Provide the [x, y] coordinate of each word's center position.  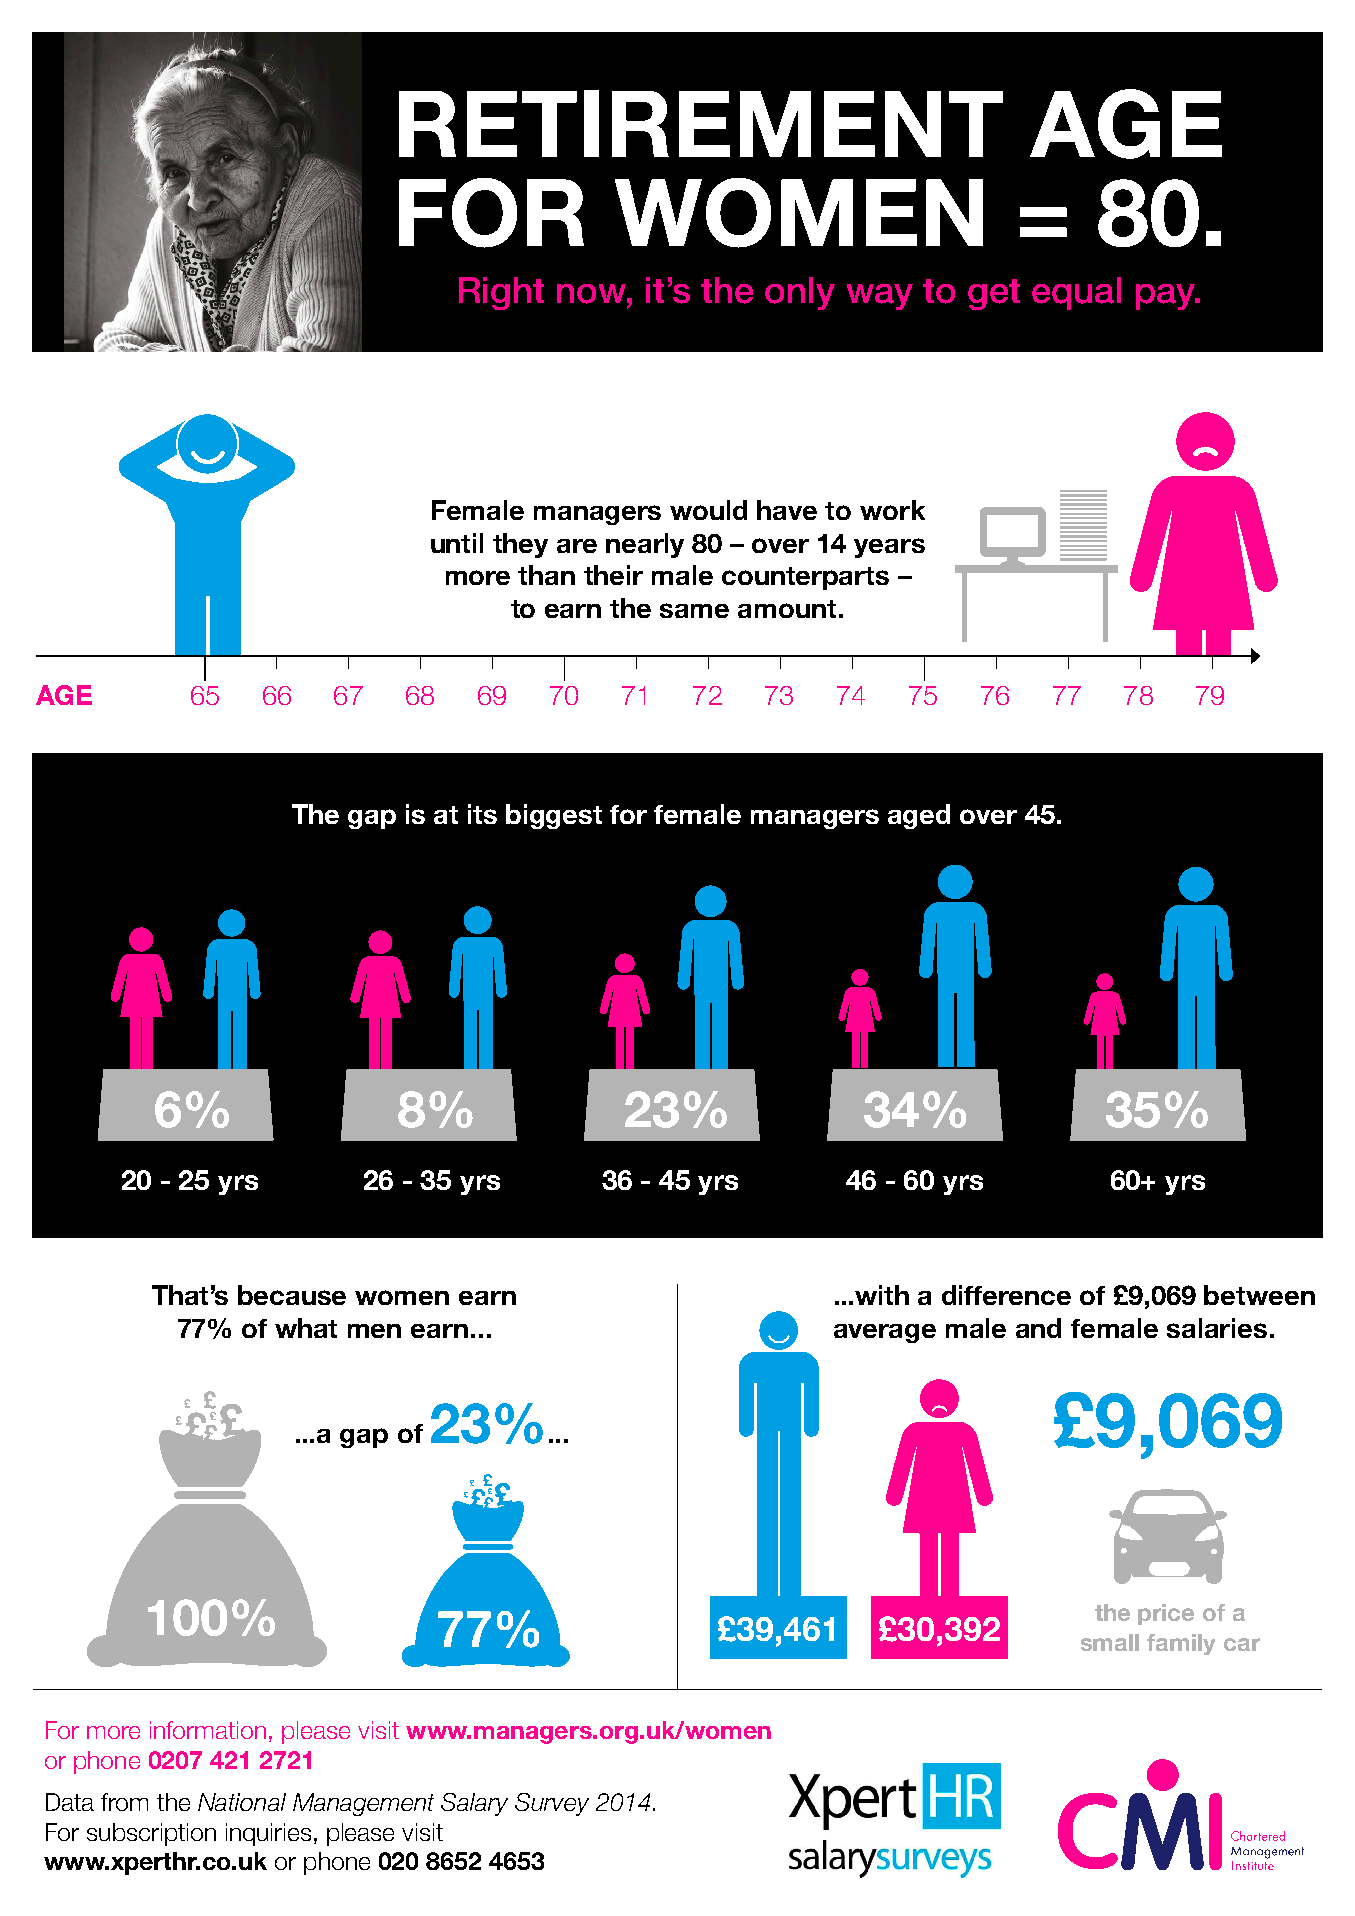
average [885, 1333]
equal [1076, 293]
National [242, 1802]
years [889, 548]
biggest [554, 816]
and [1038, 1328]
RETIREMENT [701, 123]
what [306, 1328]
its [482, 814]
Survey [552, 1804]
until [457, 543]
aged [919, 816]
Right [501, 293]
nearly [645, 545]
